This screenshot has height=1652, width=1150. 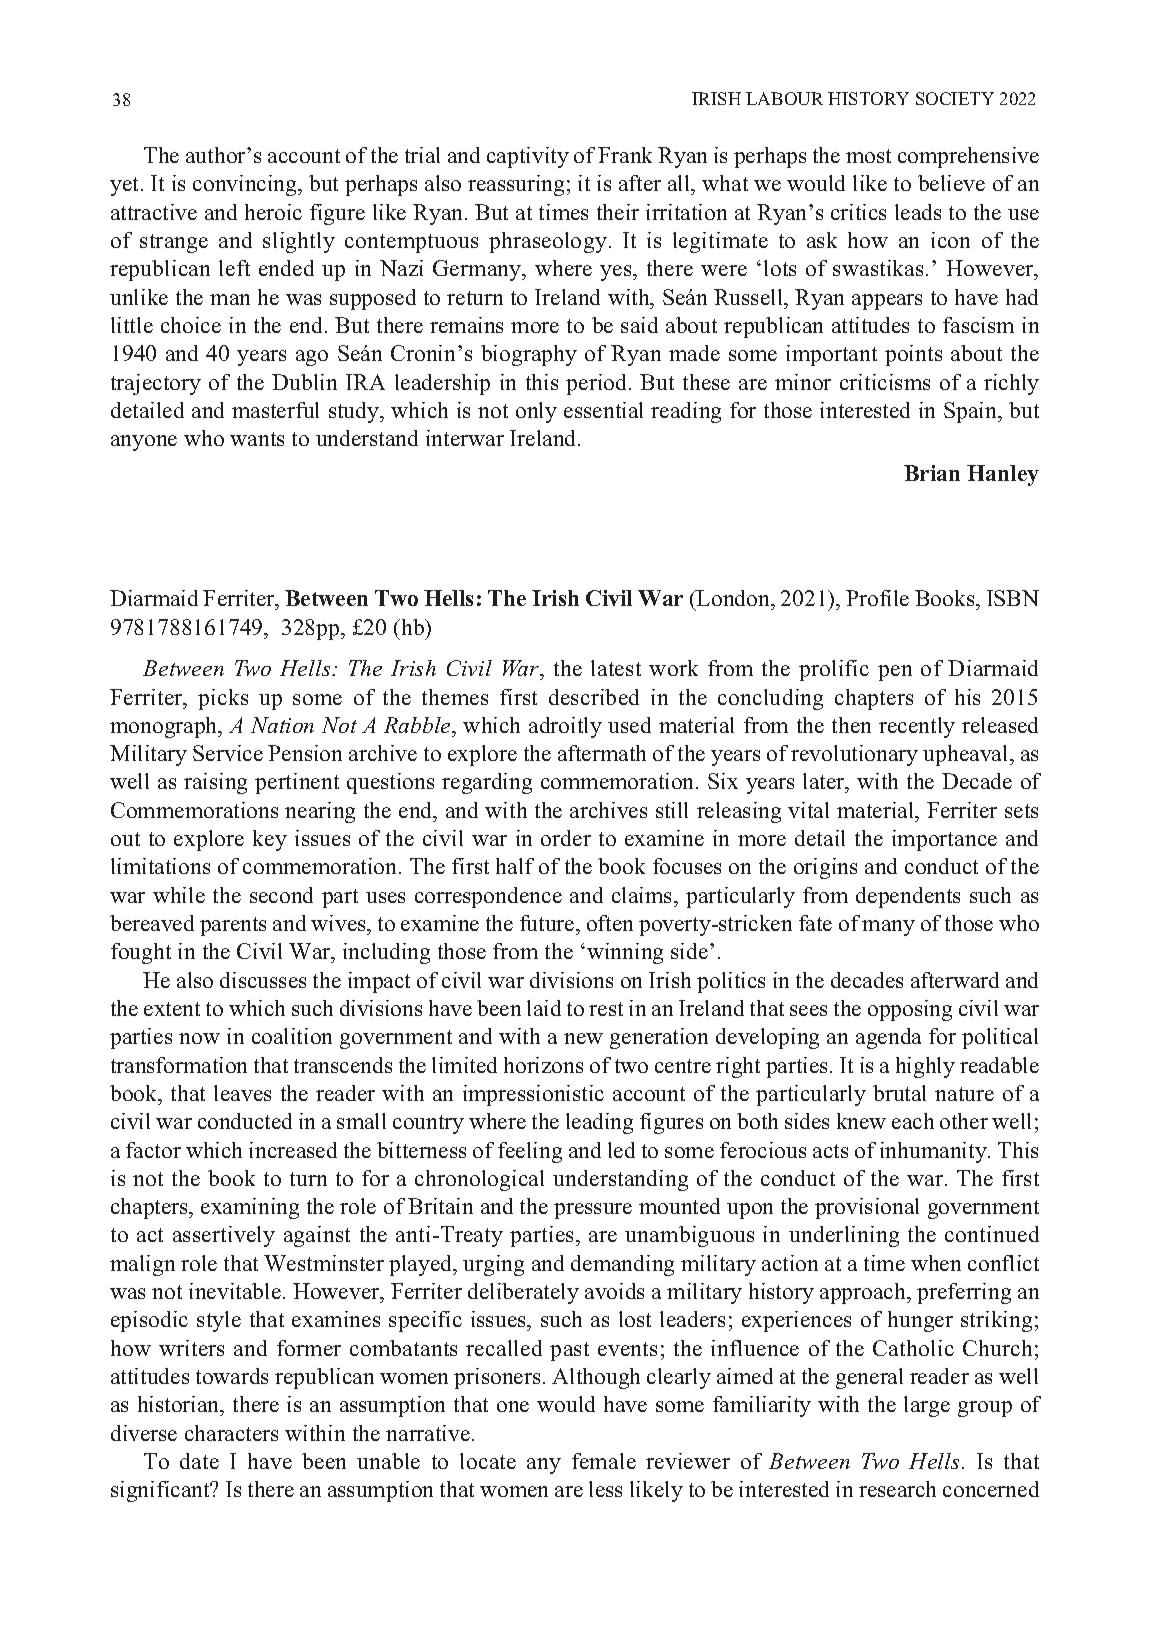 I want to click on most, so click(x=868, y=156).
